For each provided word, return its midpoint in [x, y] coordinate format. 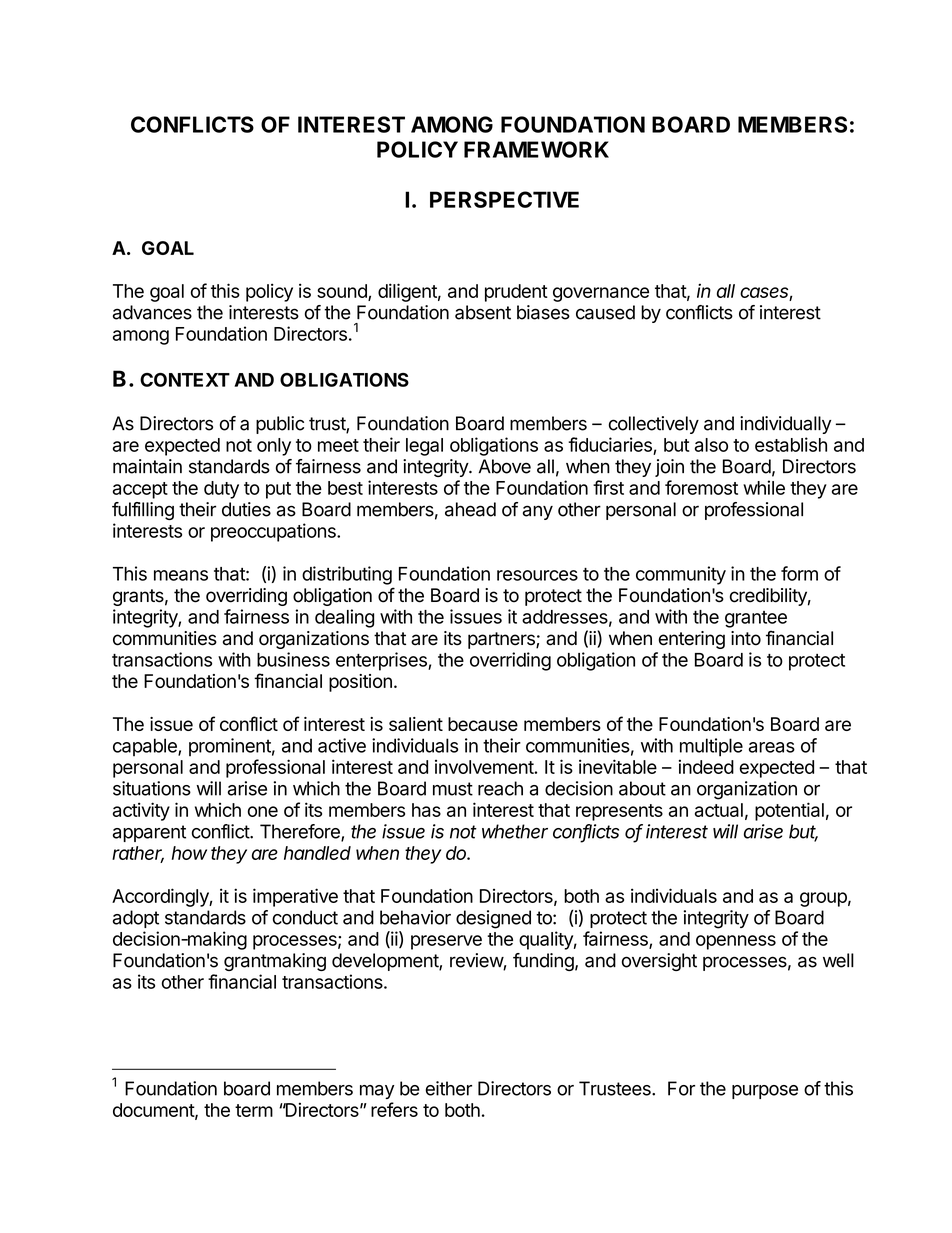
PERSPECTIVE [504, 199]
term [254, 1110]
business [293, 659]
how [189, 853]
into [746, 638]
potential [789, 811]
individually [785, 425]
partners [502, 640]
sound [343, 292]
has [426, 810]
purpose [765, 1092]
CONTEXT [185, 380]
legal [424, 447]
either [448, 1088]
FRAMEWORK [536, 149]
